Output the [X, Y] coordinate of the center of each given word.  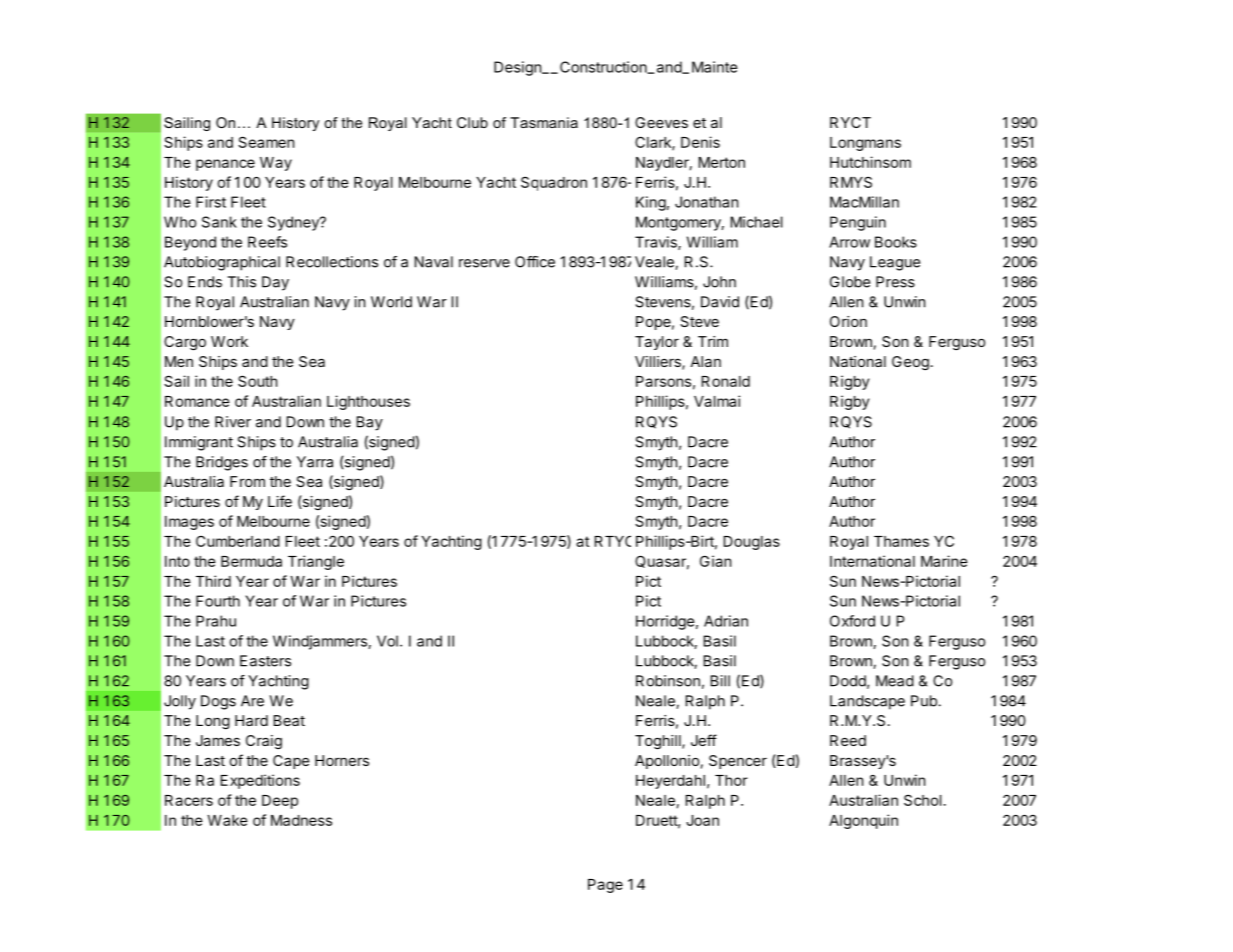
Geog [910, 363]
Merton [722, 162]
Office [535, 262]
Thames [901, 541]
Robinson [668, 681]
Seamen [266, 142]
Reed [848, 740]
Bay [370, 423]
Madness [301, 820]
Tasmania [544, 122]
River [233, 422]
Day [275, 283]
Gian [715, 561]
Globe [850, 282]
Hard [251, 720]
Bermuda [251, 561]
